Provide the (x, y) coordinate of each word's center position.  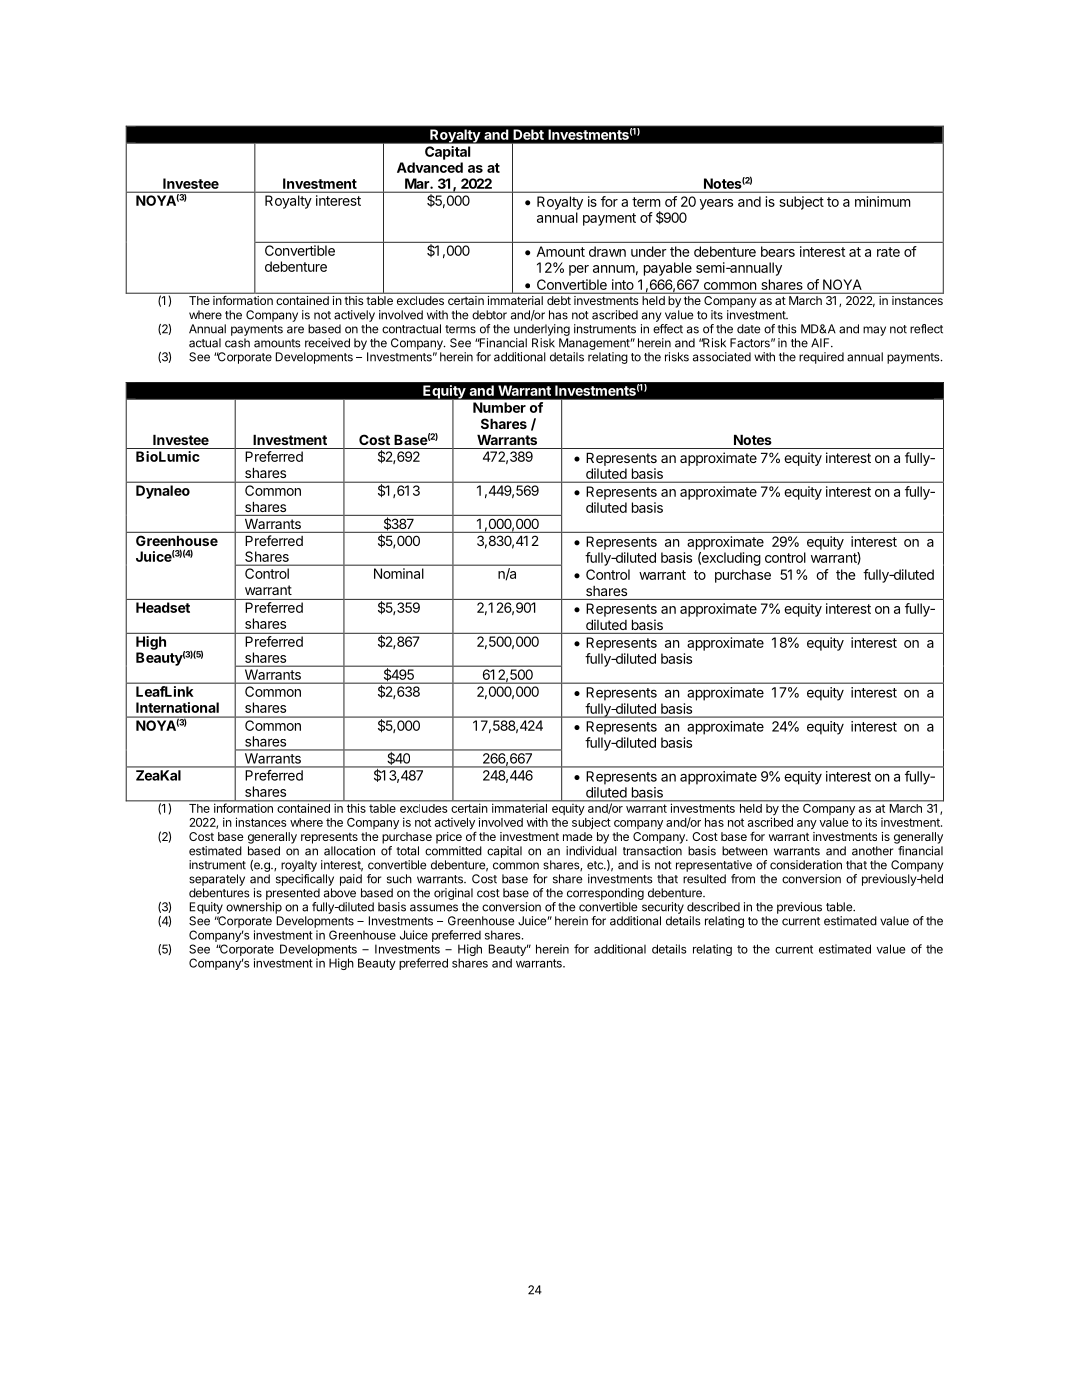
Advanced (430, 167)
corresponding (605, 894)
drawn (607, 251)
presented (293, 894)
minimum (883, 201)
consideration (806, 865)
